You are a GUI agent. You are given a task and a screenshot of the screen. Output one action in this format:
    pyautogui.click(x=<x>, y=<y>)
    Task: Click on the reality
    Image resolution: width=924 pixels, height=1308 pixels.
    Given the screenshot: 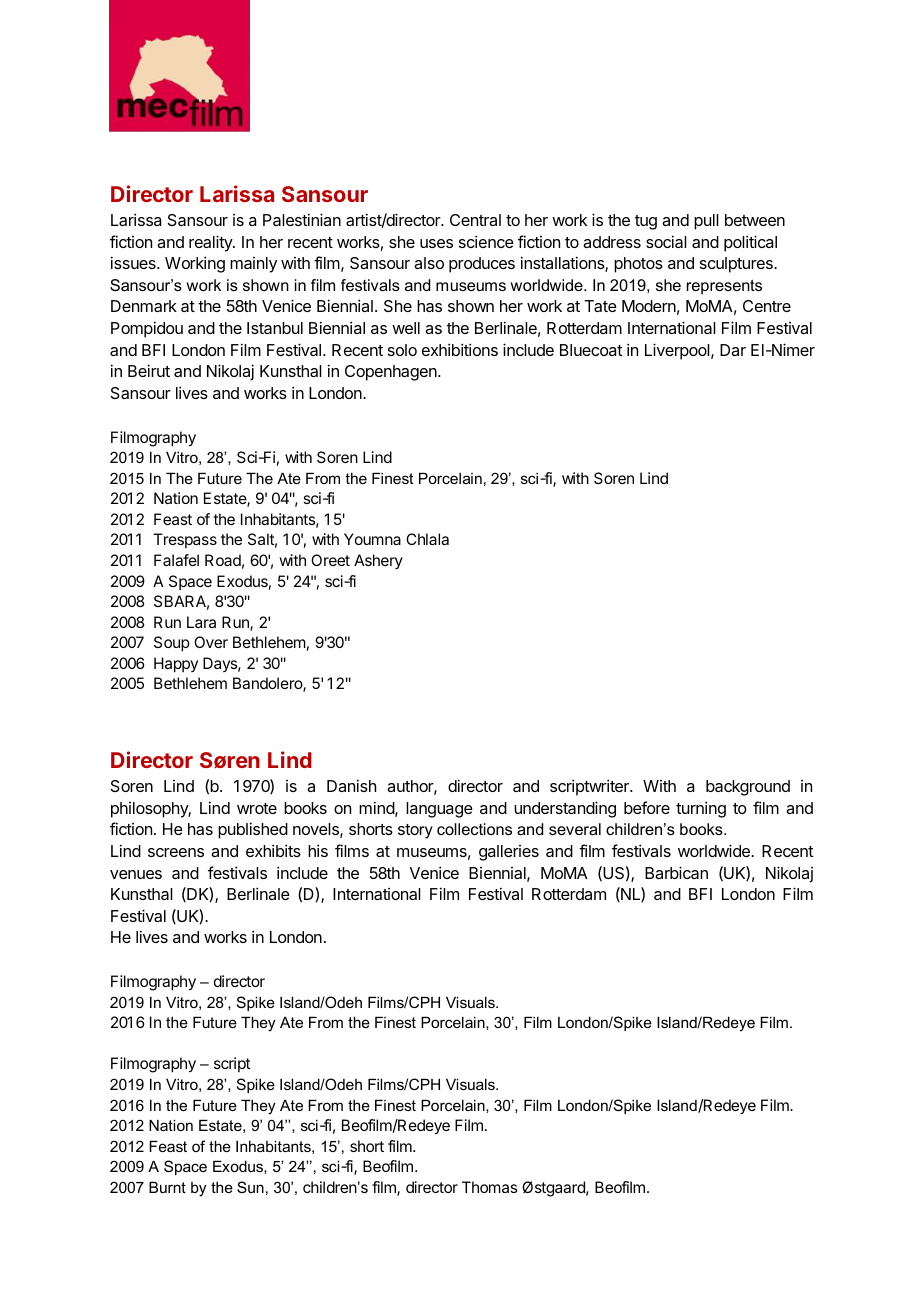 What is the action you would take?
    pyautogui.click(x=211, y=243)
